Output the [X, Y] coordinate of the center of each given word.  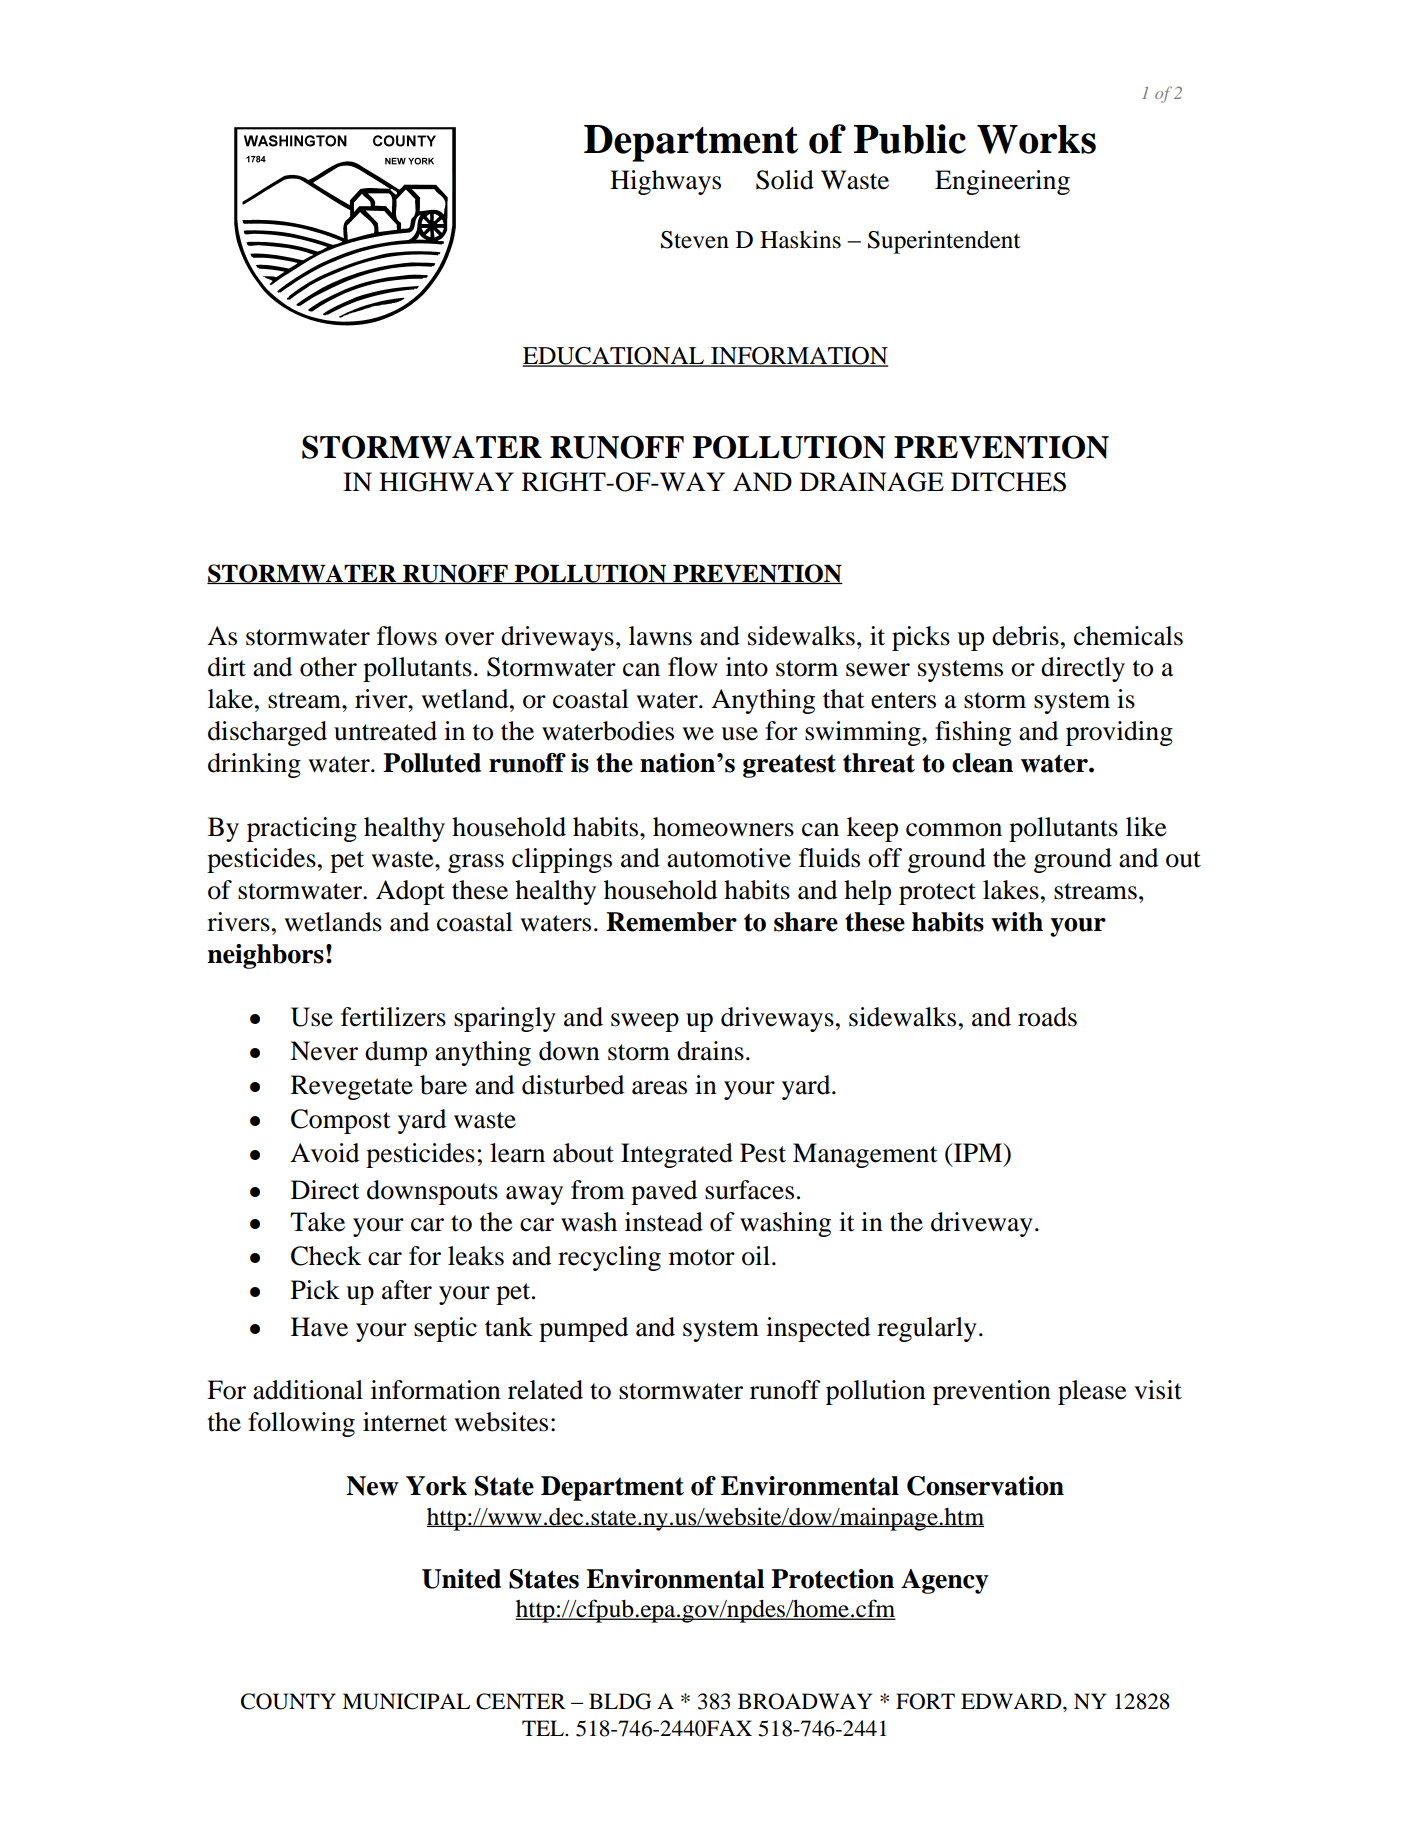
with [1017, 922]
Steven [695, 240]
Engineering [1002, 182]
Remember [671, 922]
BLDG [620, 1701]
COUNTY [288, 1701]
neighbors [265, 956]
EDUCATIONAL [614, 357]
